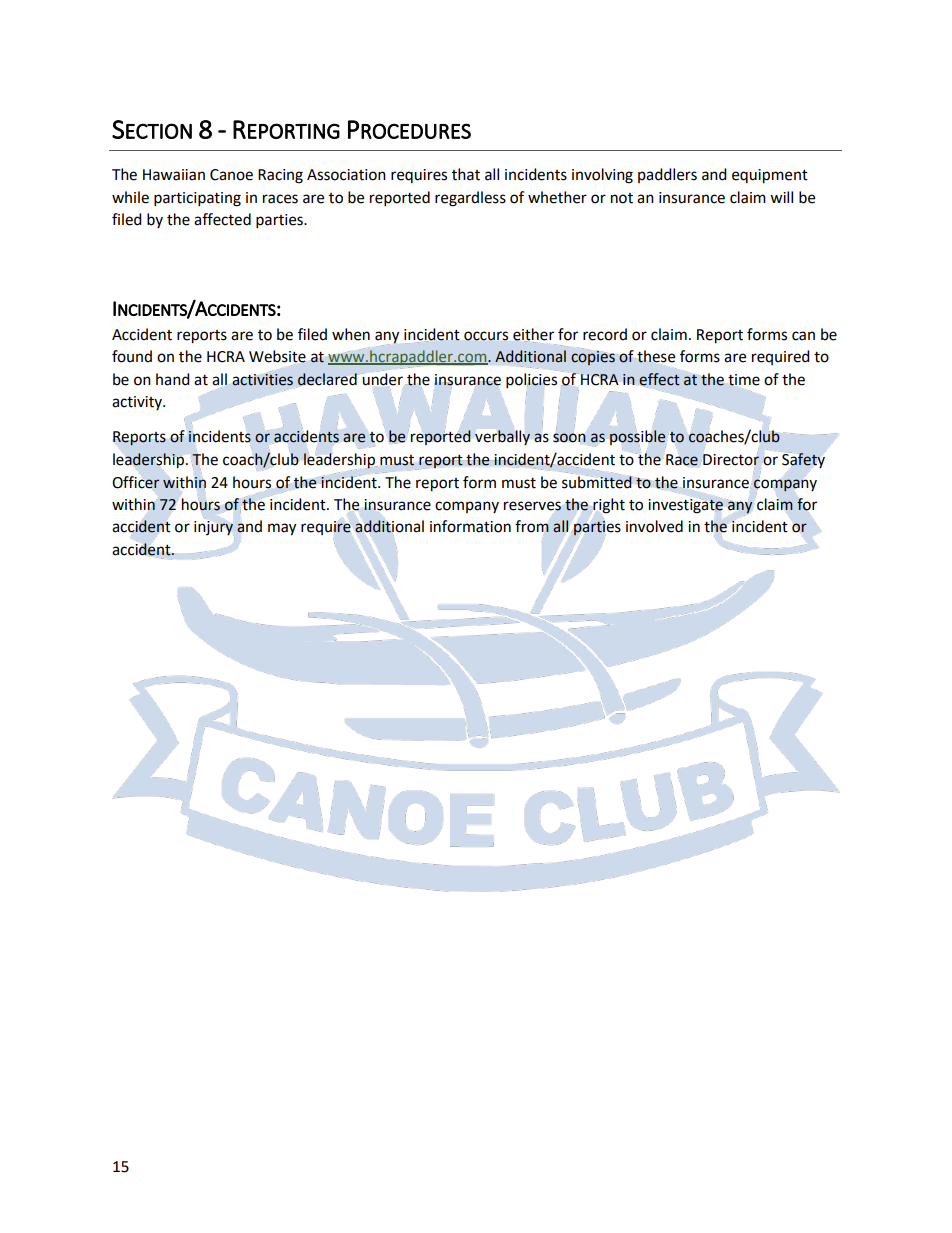 Image resolution: width=952 pixels, height=1233 pixels. Describe the element at coordinates (214, 528) in the page. I see `injury` at that location.
